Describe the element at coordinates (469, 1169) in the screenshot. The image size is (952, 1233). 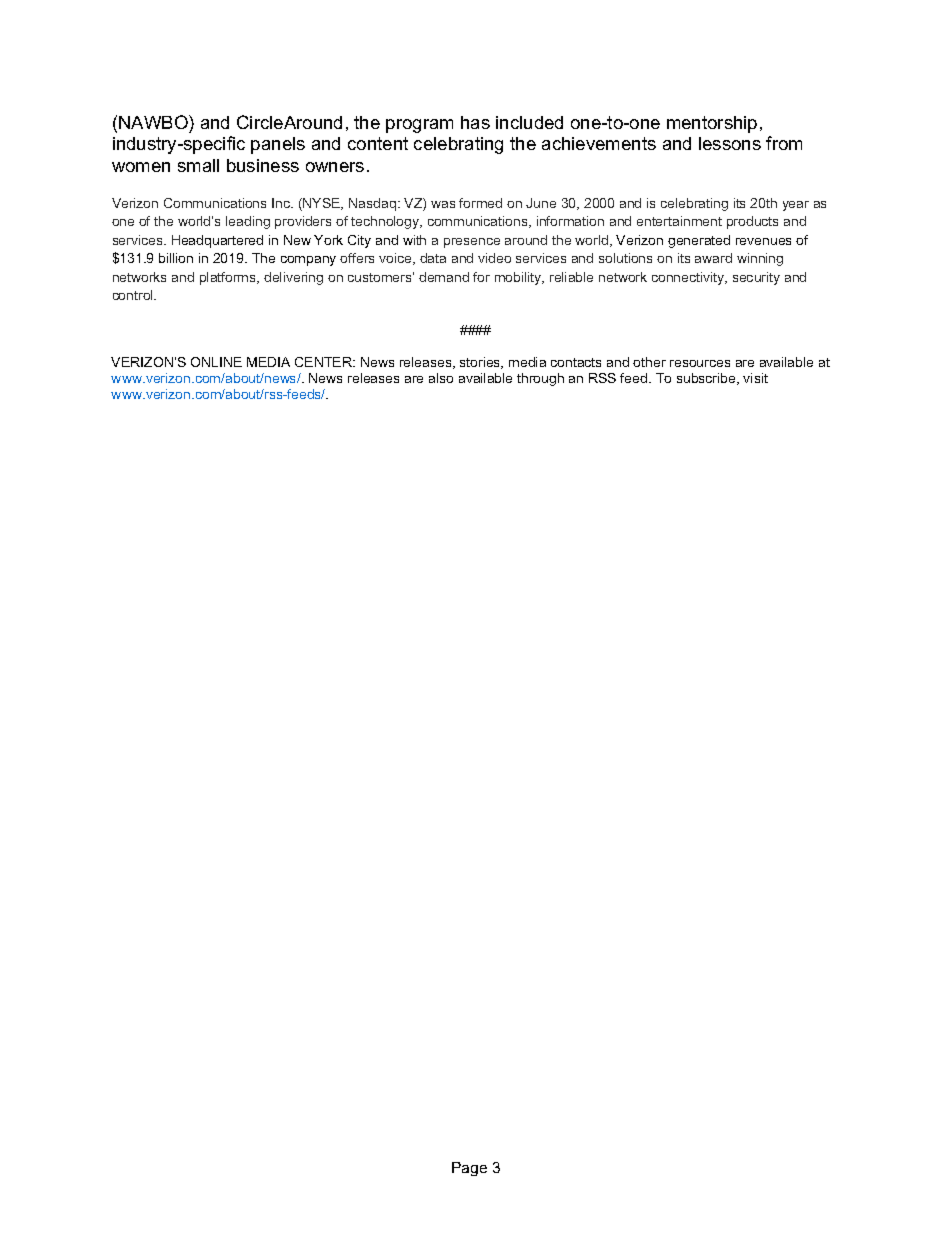
I see `Page` at that location.
